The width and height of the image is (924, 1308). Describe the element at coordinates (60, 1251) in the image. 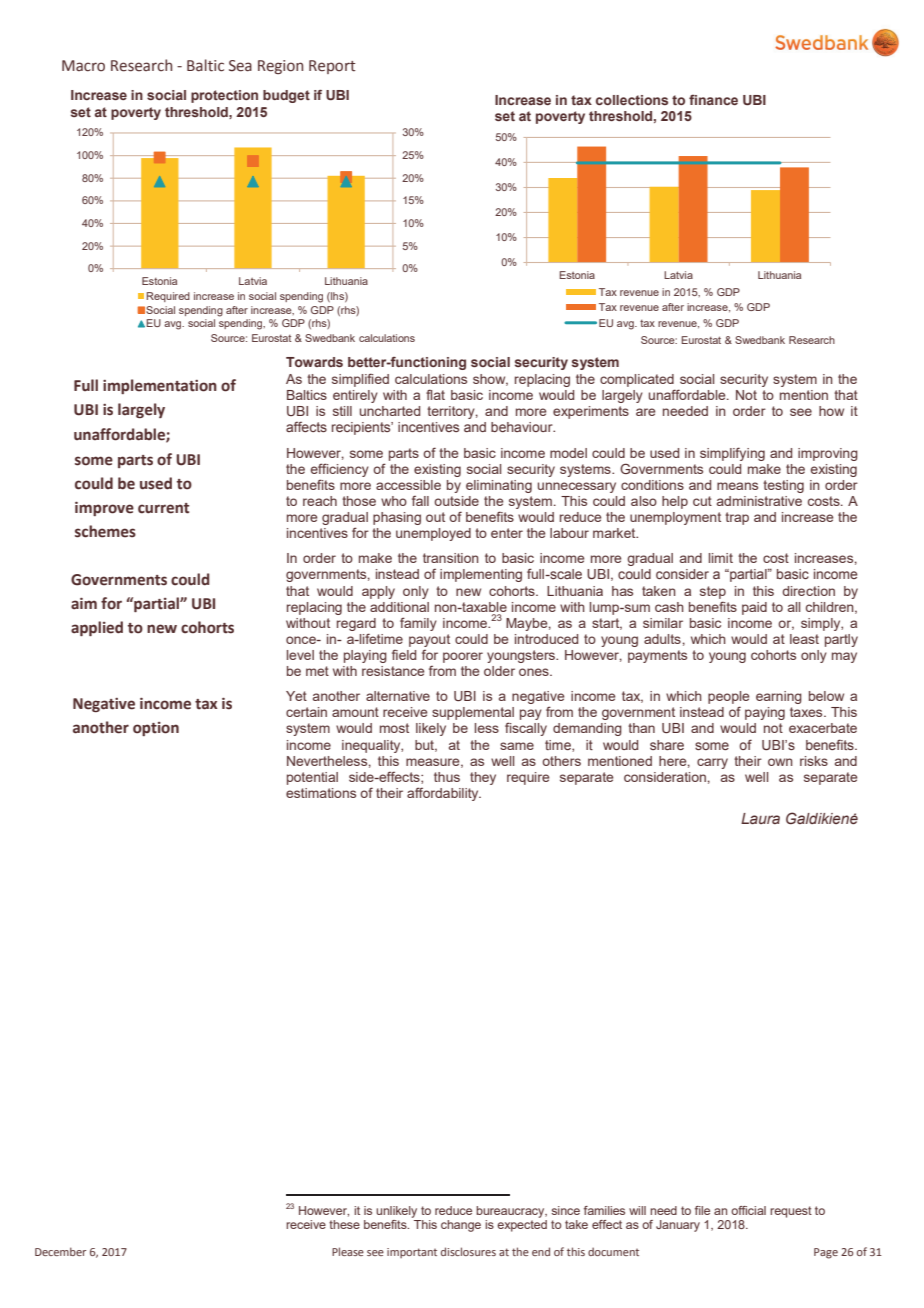

I see `December` at that location.
